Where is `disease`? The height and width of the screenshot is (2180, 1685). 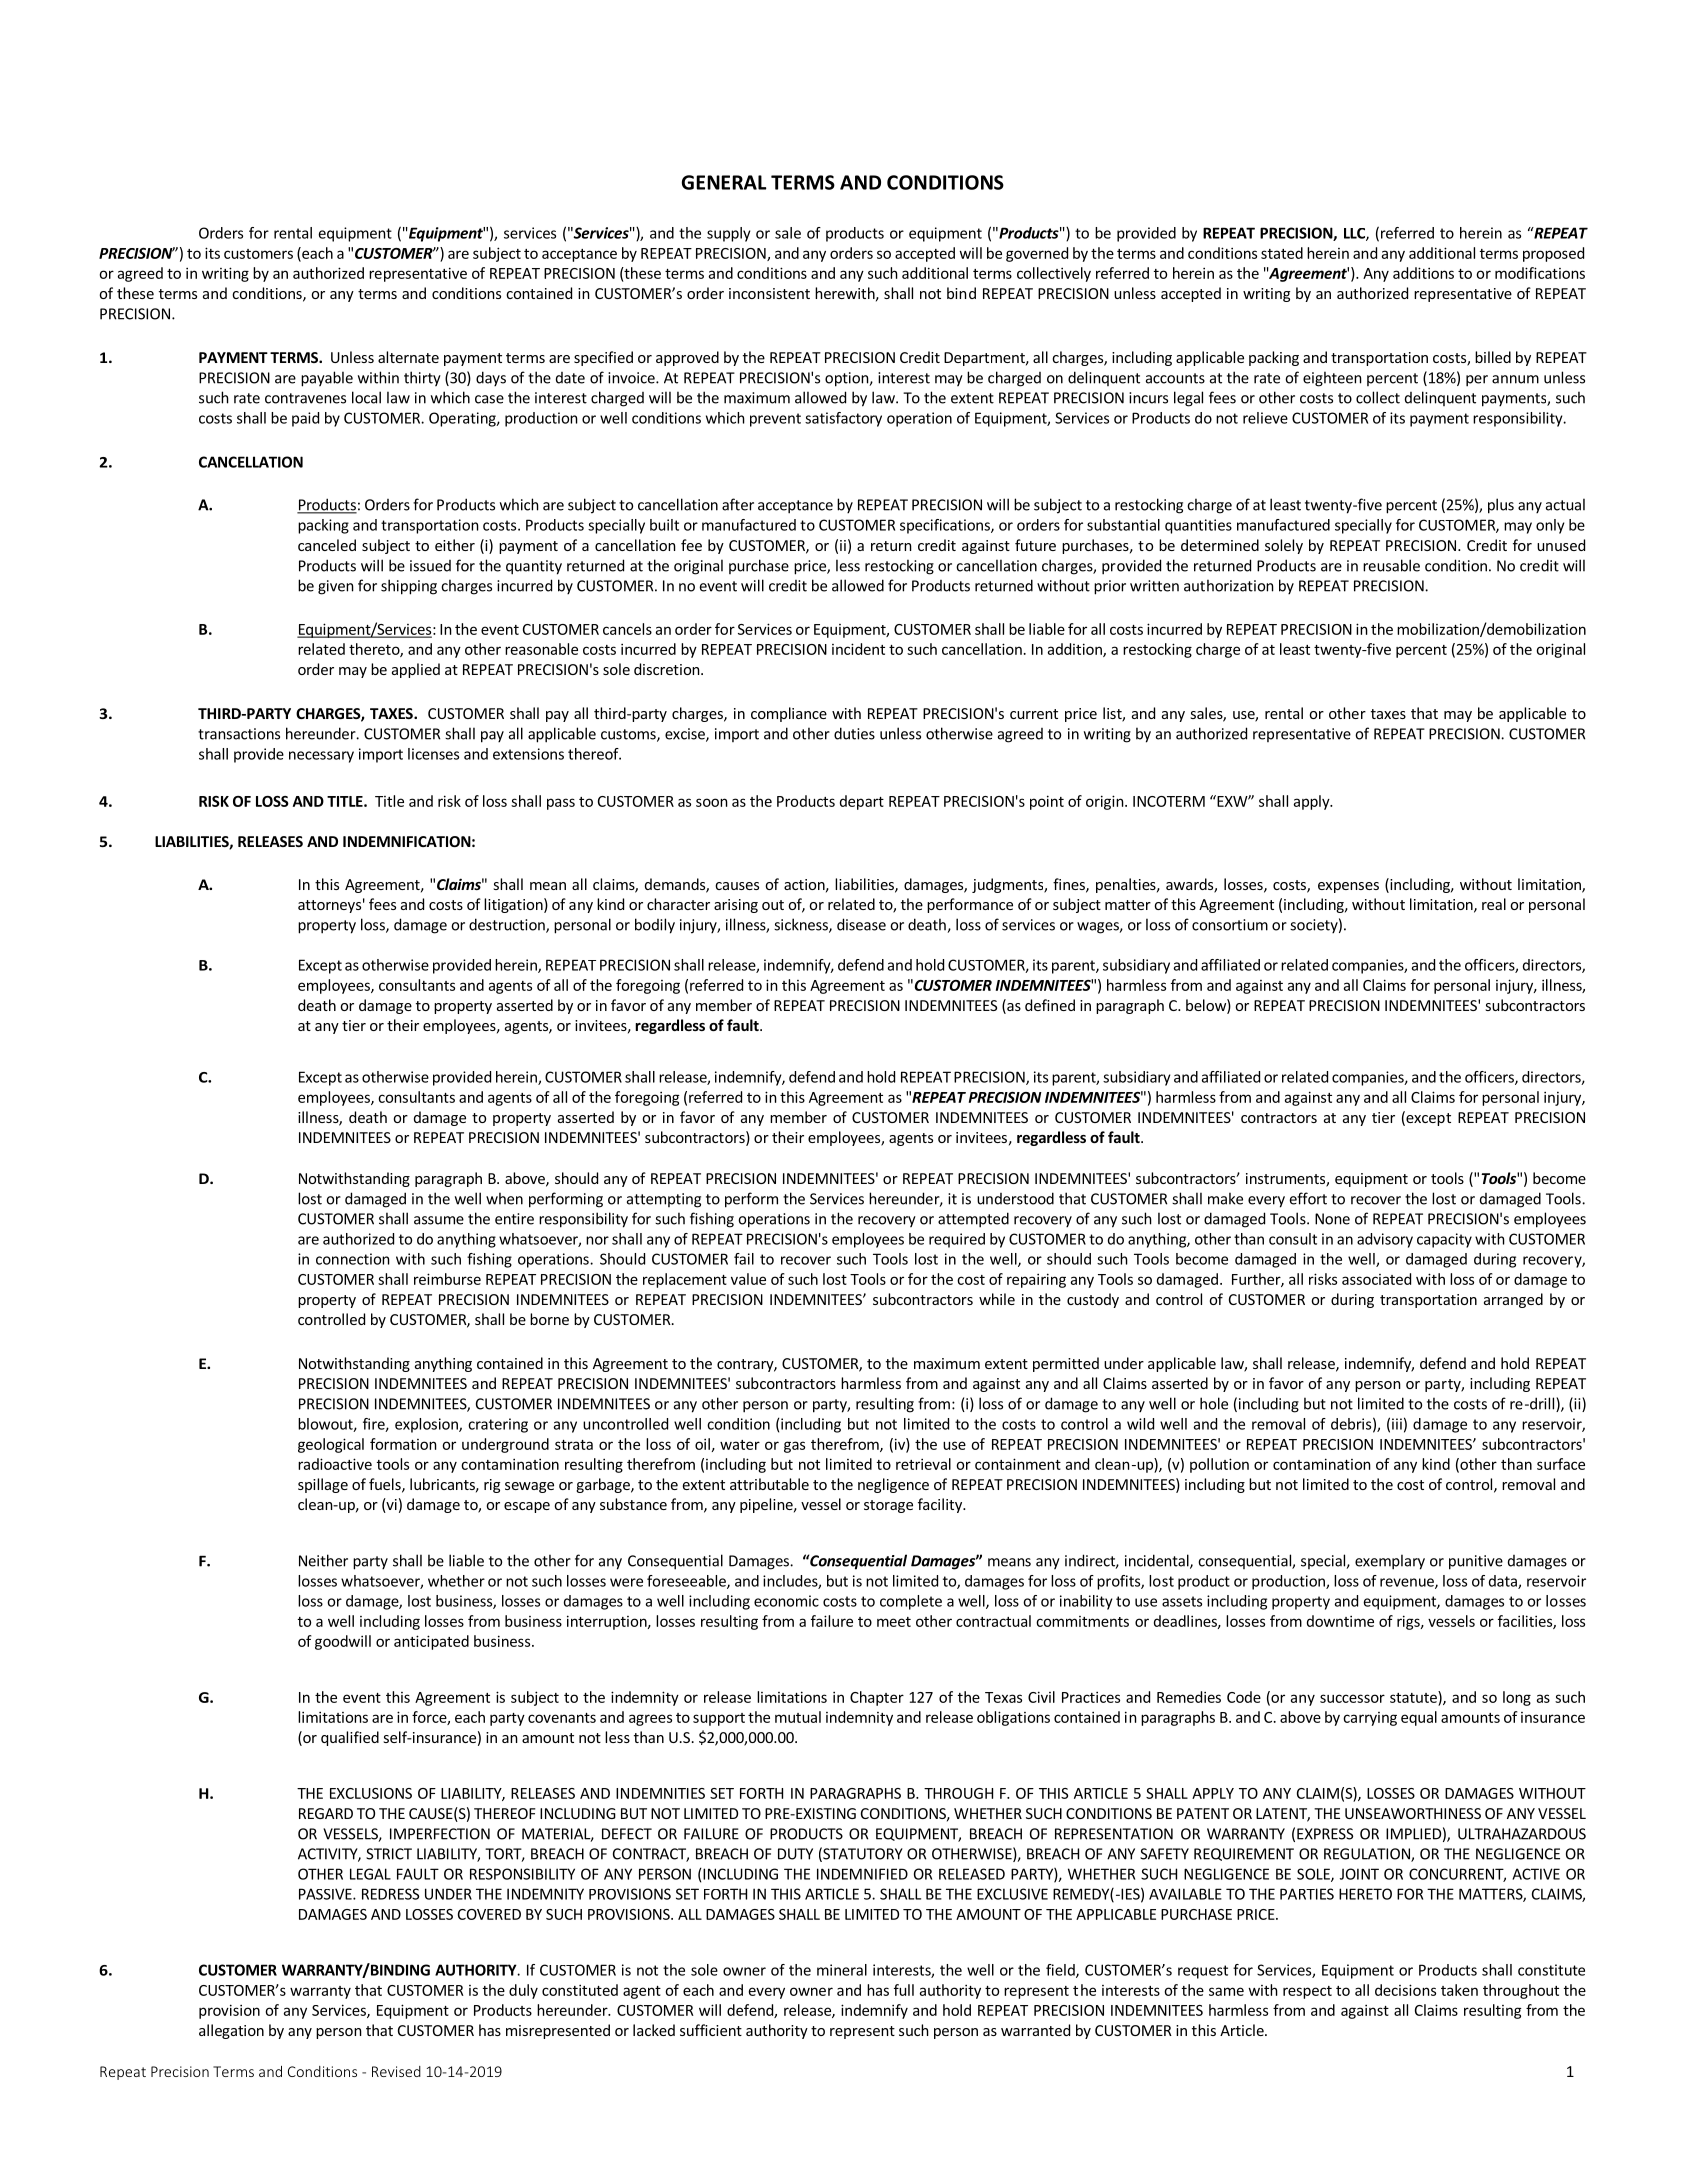 disease is located at coordinates (861, 924).
